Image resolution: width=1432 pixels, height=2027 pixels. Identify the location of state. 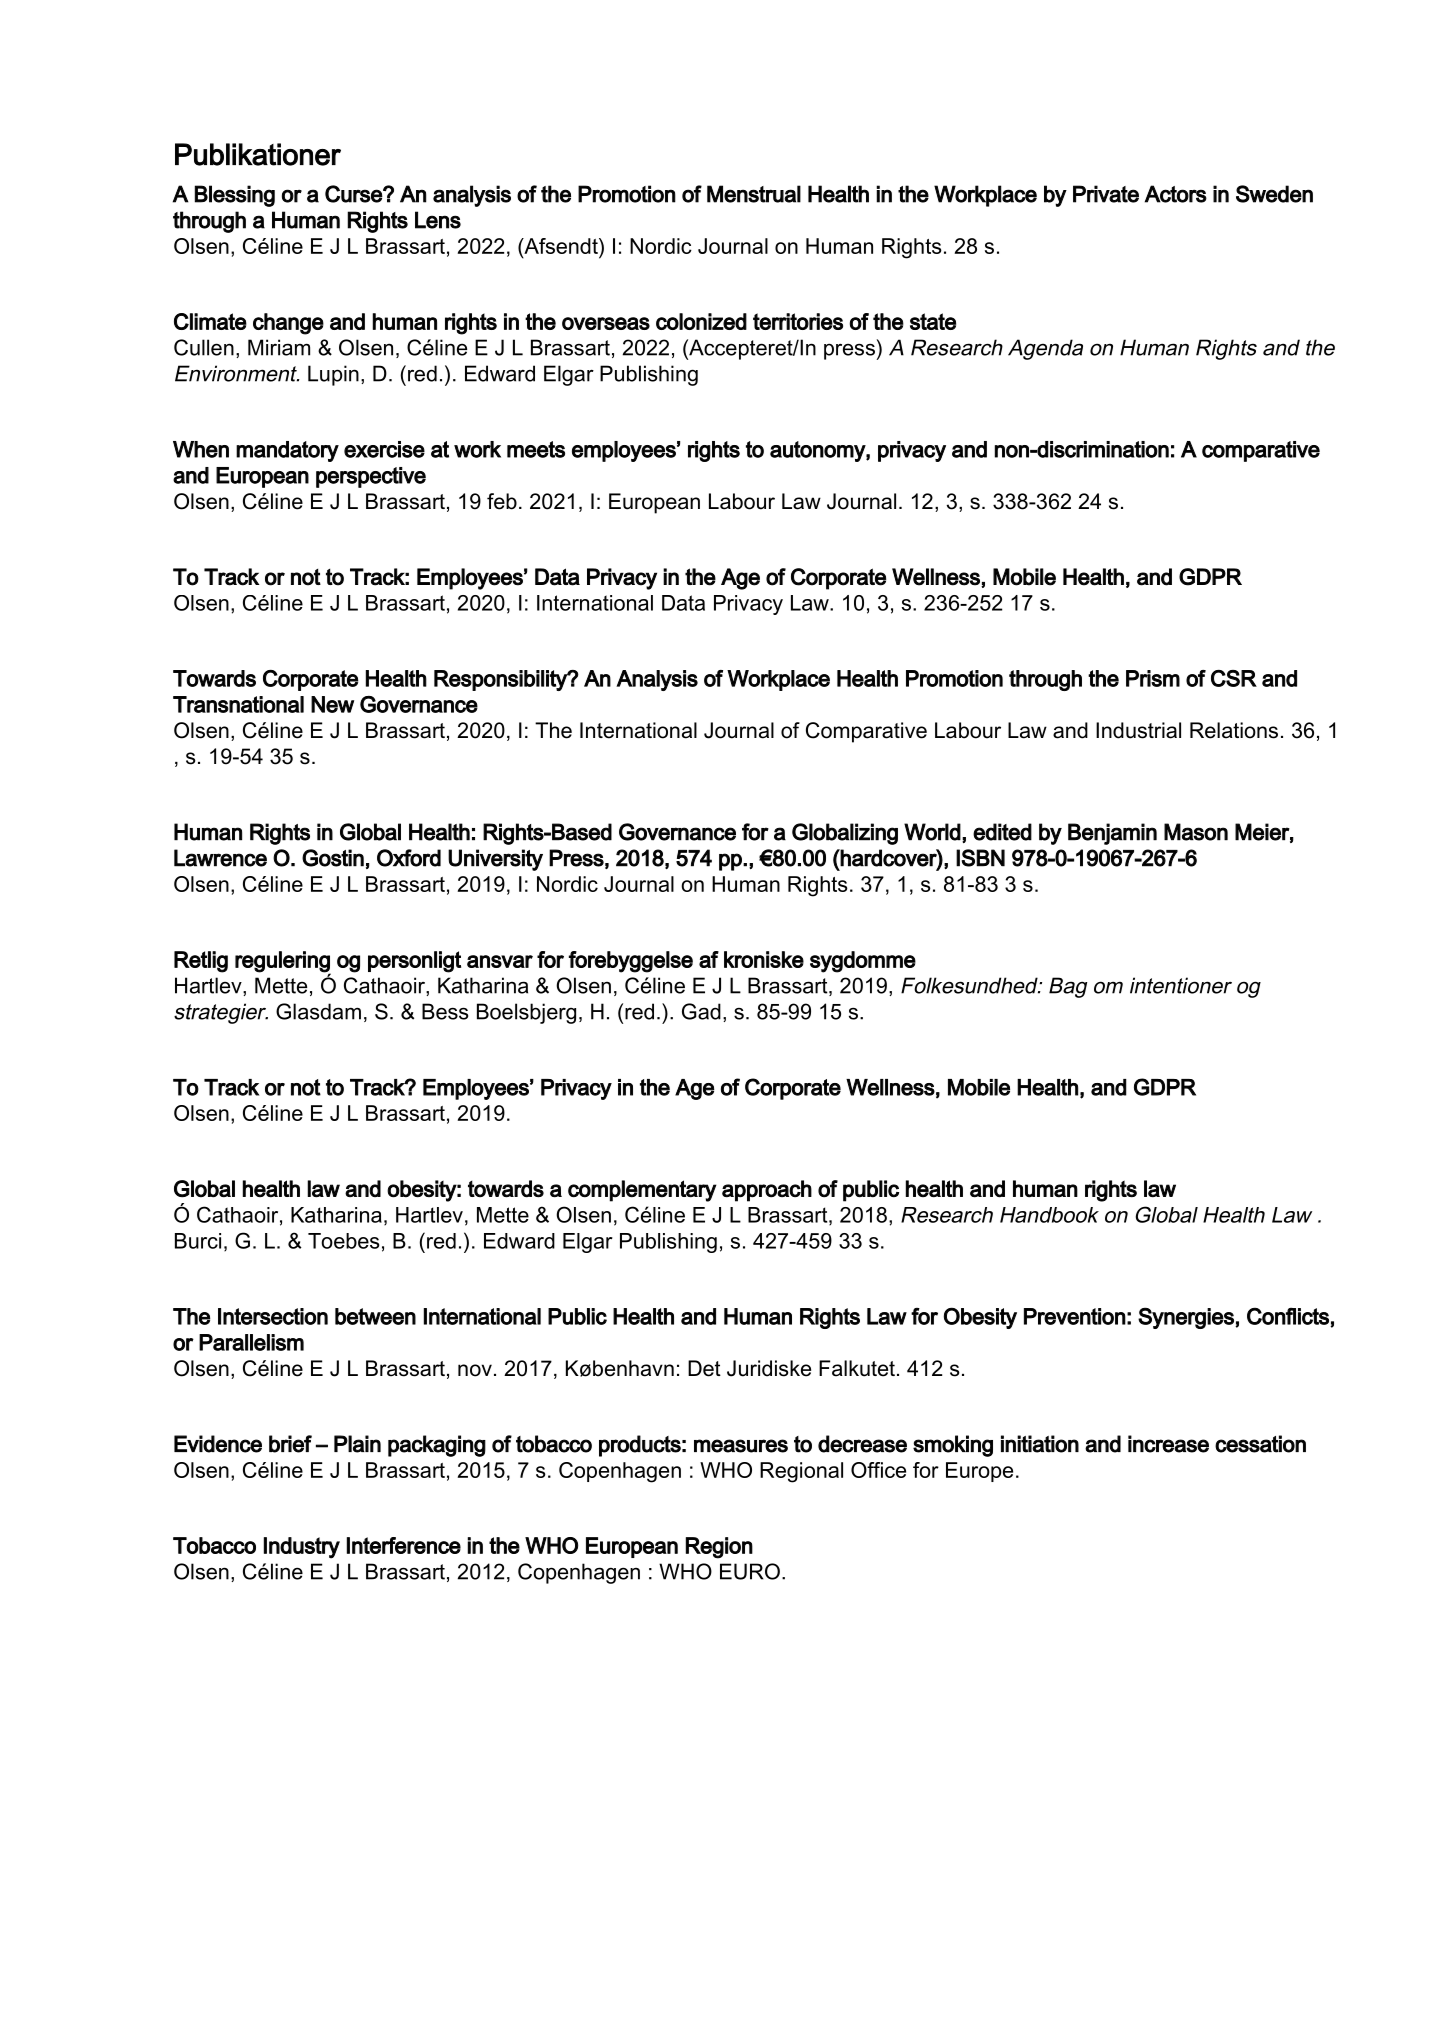
(933, 321).
